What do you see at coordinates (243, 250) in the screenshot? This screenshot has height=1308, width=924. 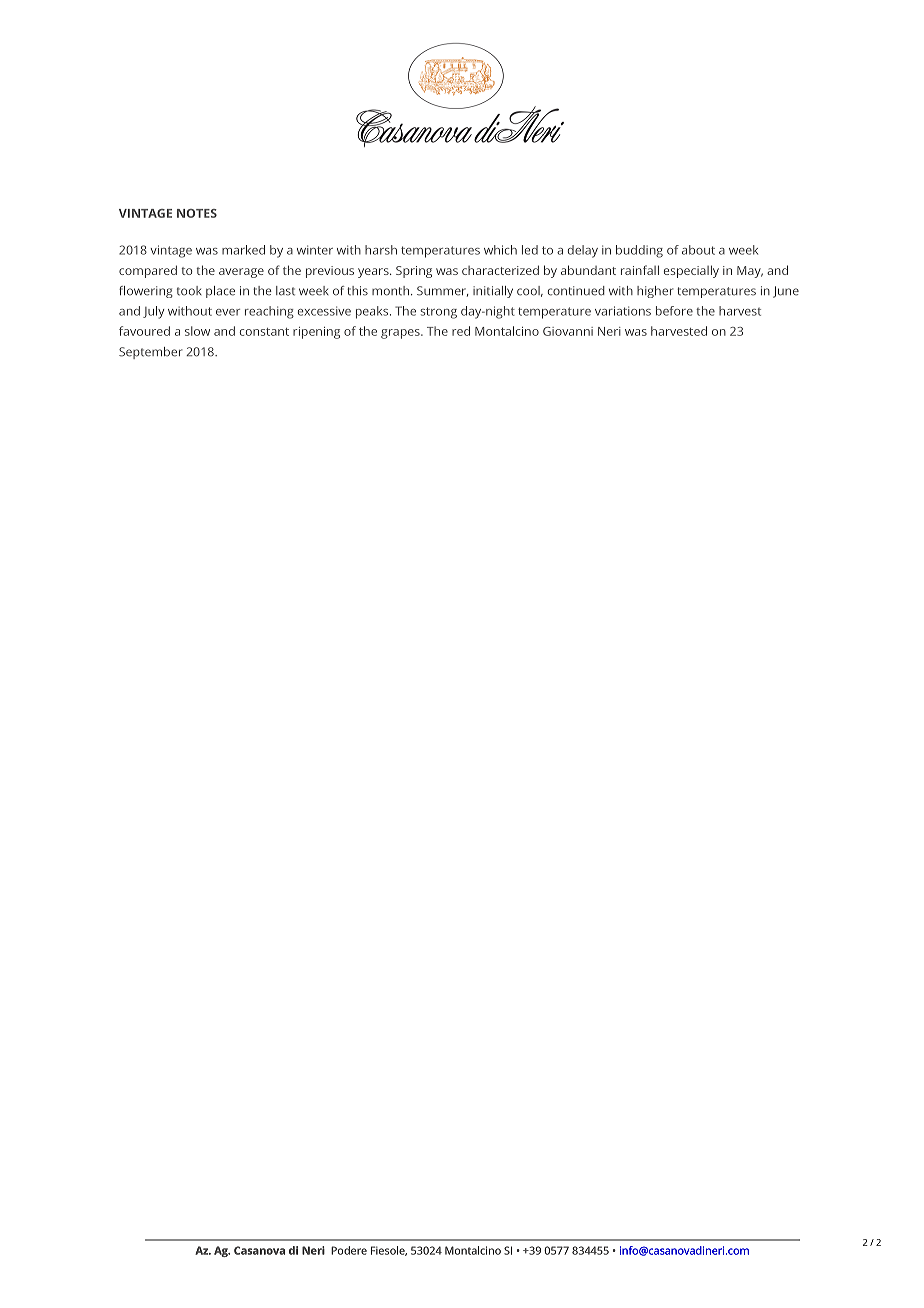 I see `marked` at bounding box center [243, 250].
